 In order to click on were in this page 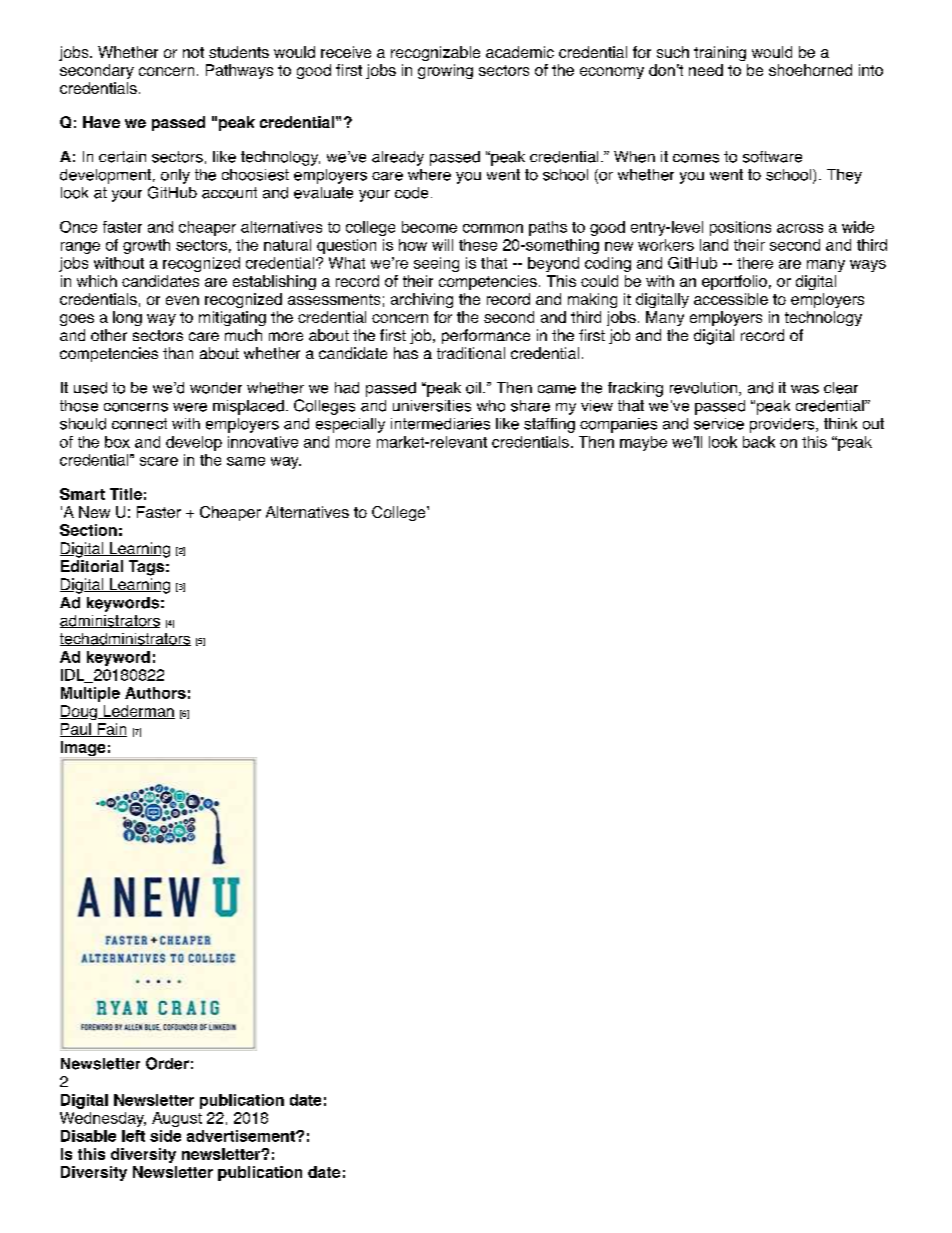, I will do `click(190, 407)`.
